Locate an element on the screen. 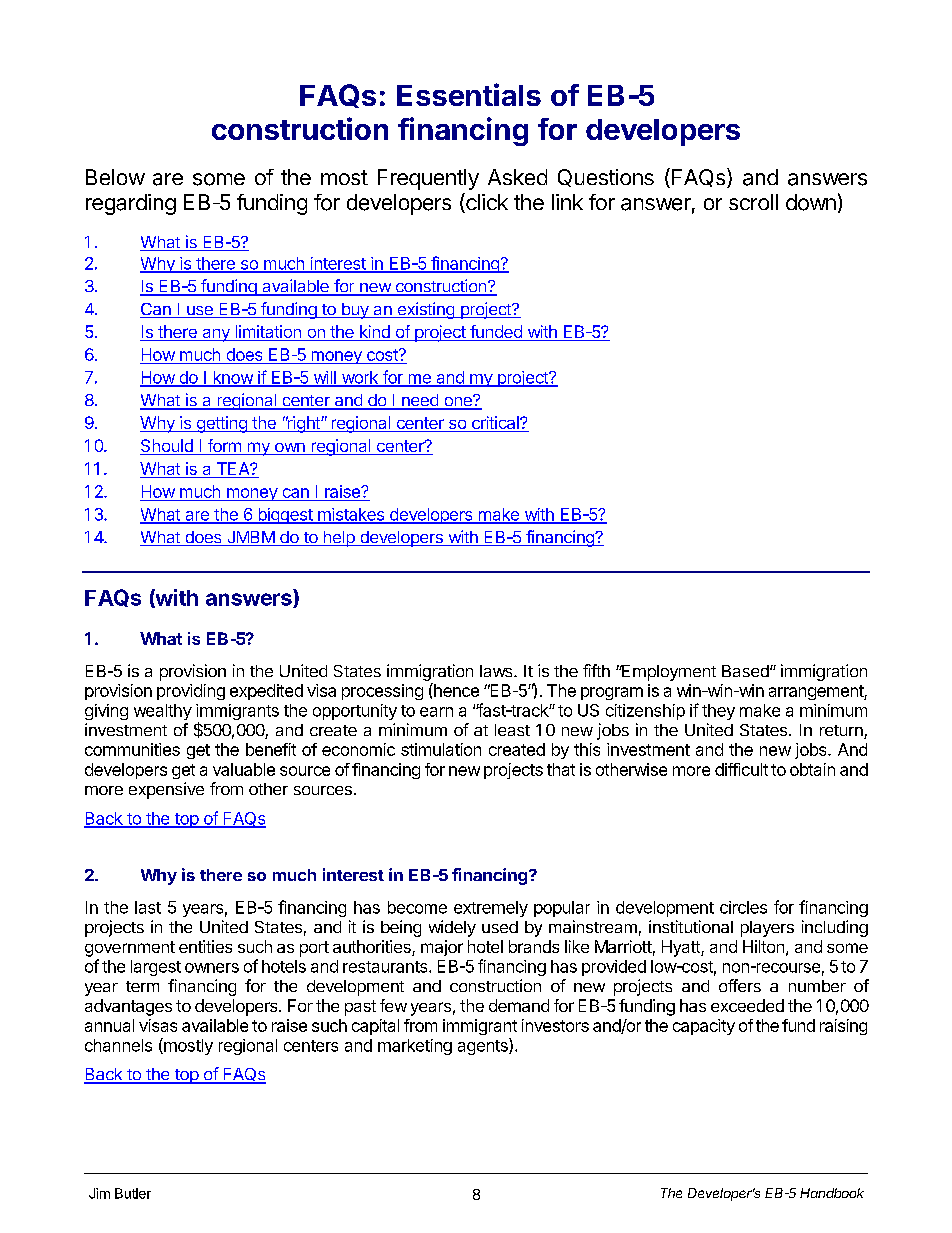  Handbook is located at coordinates (832, 1193).
